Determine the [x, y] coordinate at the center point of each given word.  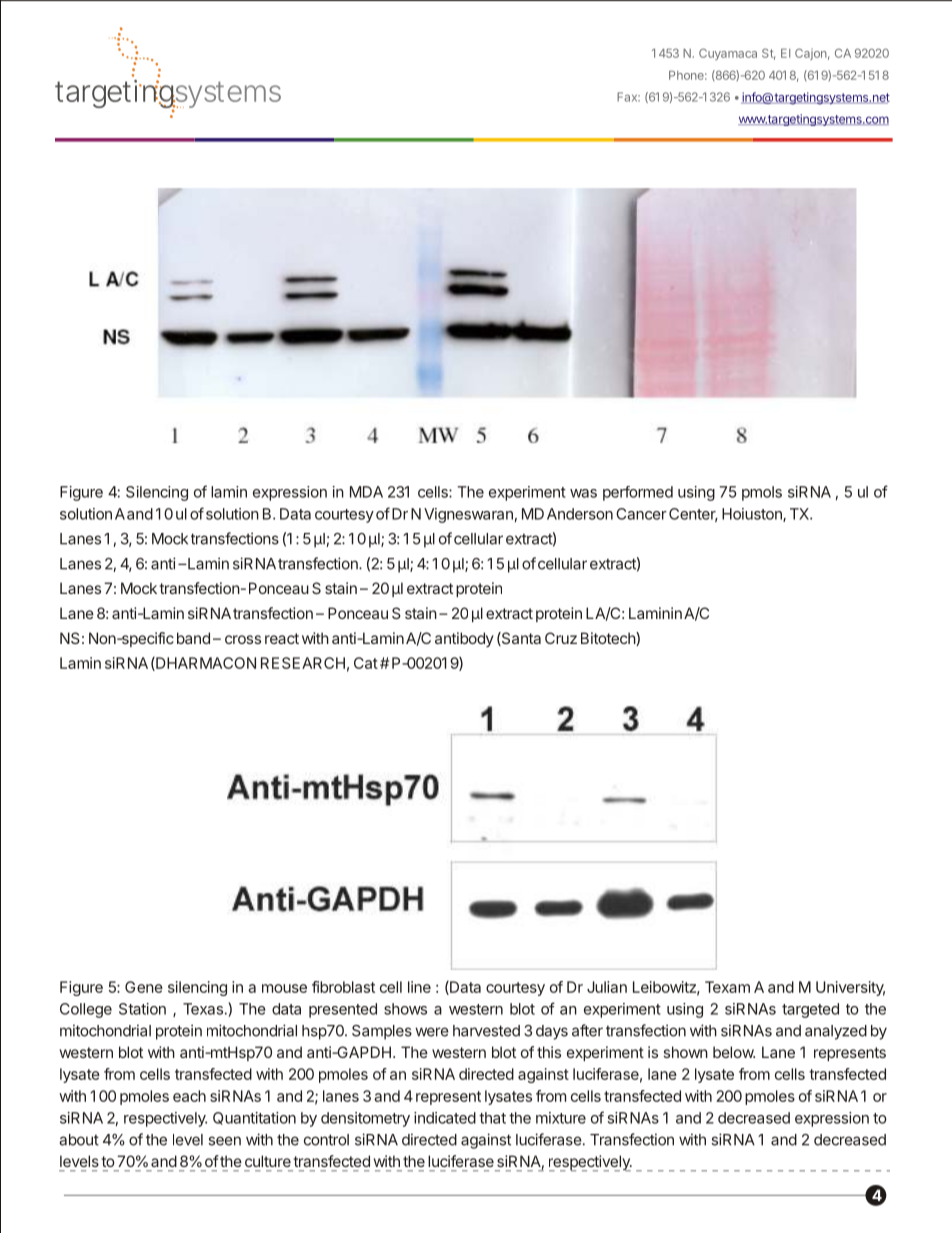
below [734, 1052]
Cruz [561, 638]
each [189, 1096]
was [583, 493]
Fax [628, 97]
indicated [445, 1118]
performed [638, 493]
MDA [366, 492]
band [193, 638]
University [850, 988]
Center [693, 515]
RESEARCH [303, 663]
